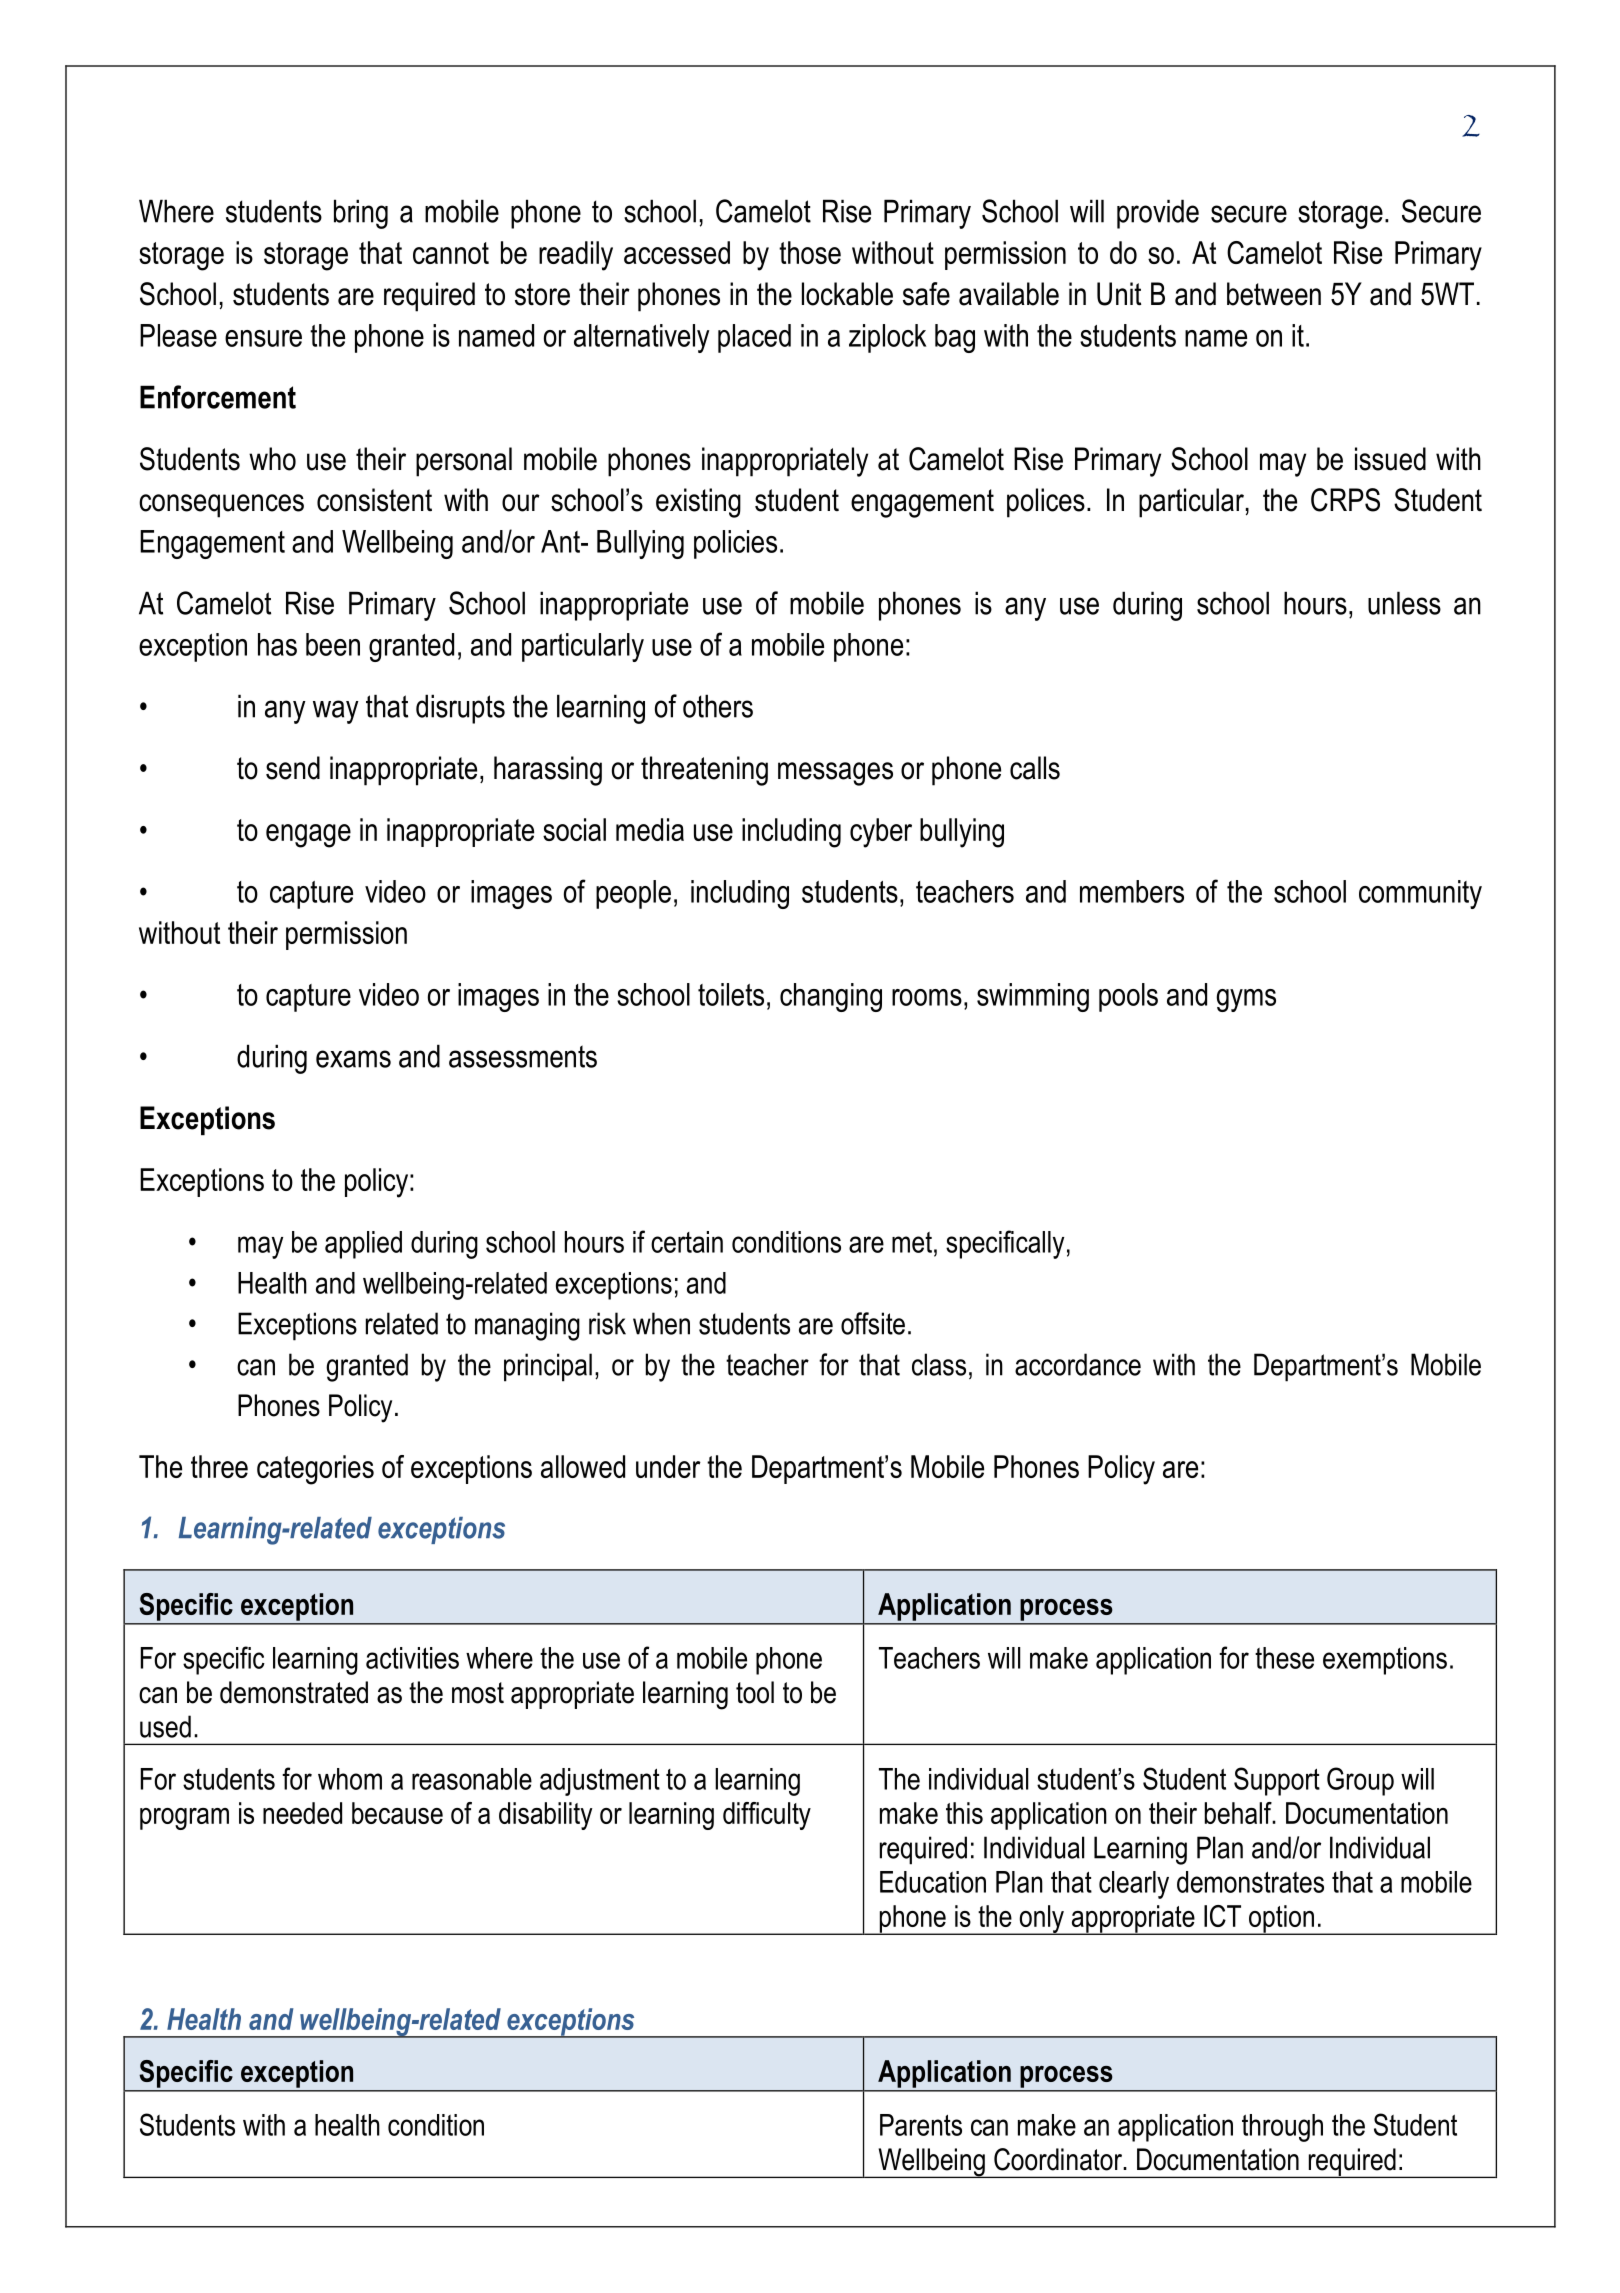 This screenshot has height=2293, width=1620. Describe the element at coordinates (755, 1692) in the screenshot. I see `tool` at that location.
